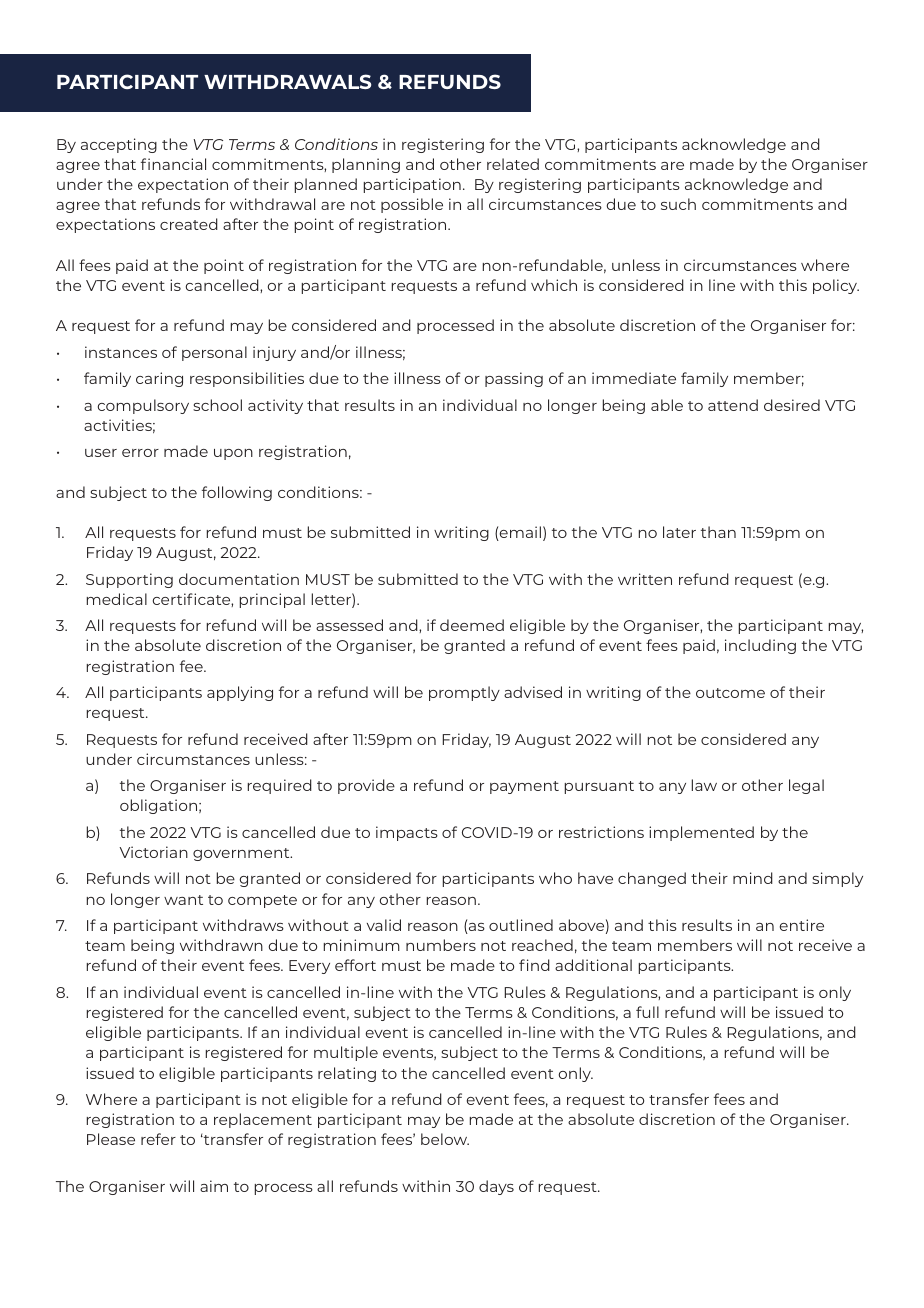 This screenshot has width=924, height=1308. What do you see at coordinates (173, 164) in the screenshot?
I see `financial` at bounding box center [173, 164].
